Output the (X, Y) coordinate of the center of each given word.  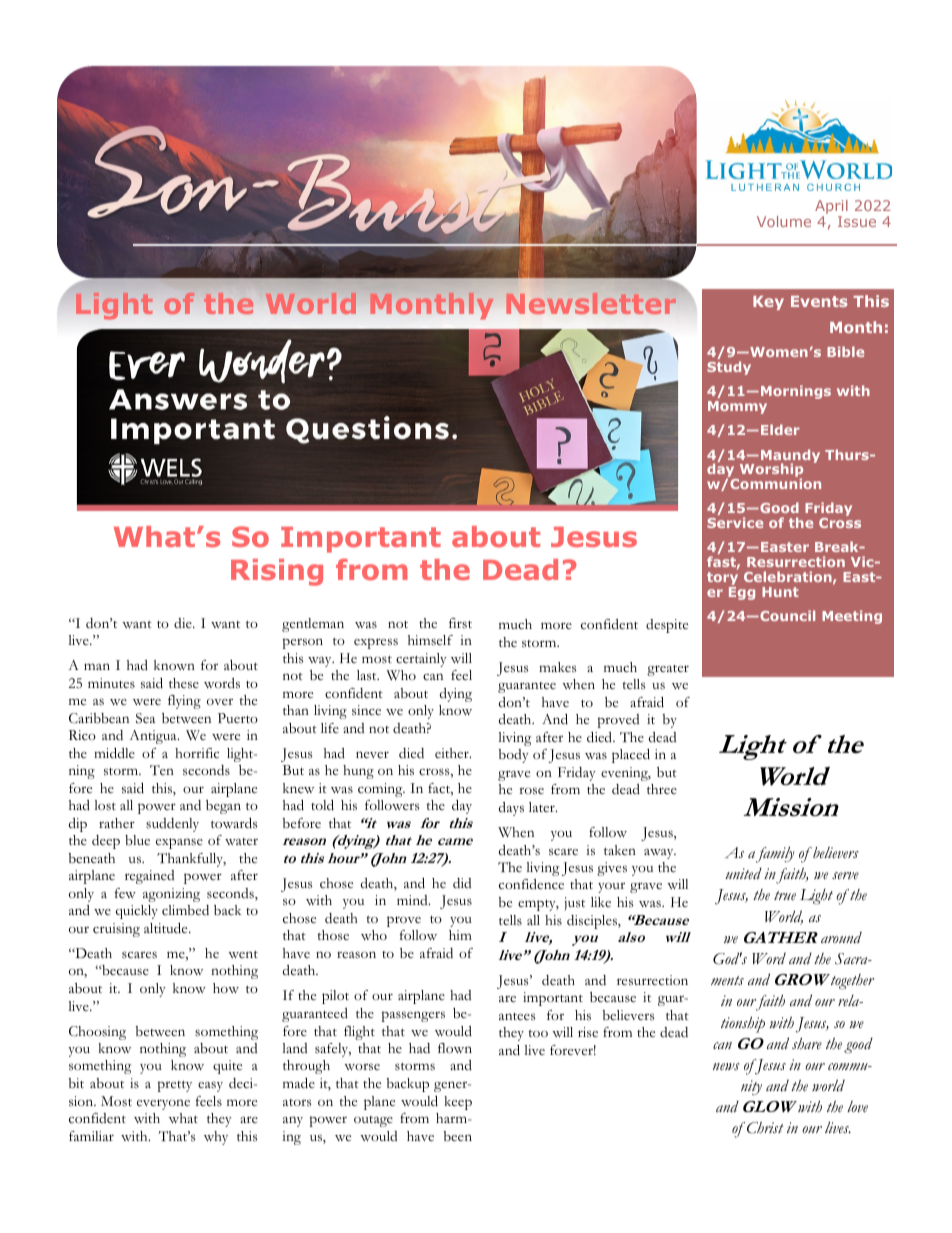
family (775, 855)
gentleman (313, 625)
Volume (784, 221)
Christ (765, 1128)
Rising (277, 572)
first (460, 623)
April (831, 208)
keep (458, 1103)
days (511, 809)
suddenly (172, 825)
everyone (163, 1104)
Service (735, 522)
